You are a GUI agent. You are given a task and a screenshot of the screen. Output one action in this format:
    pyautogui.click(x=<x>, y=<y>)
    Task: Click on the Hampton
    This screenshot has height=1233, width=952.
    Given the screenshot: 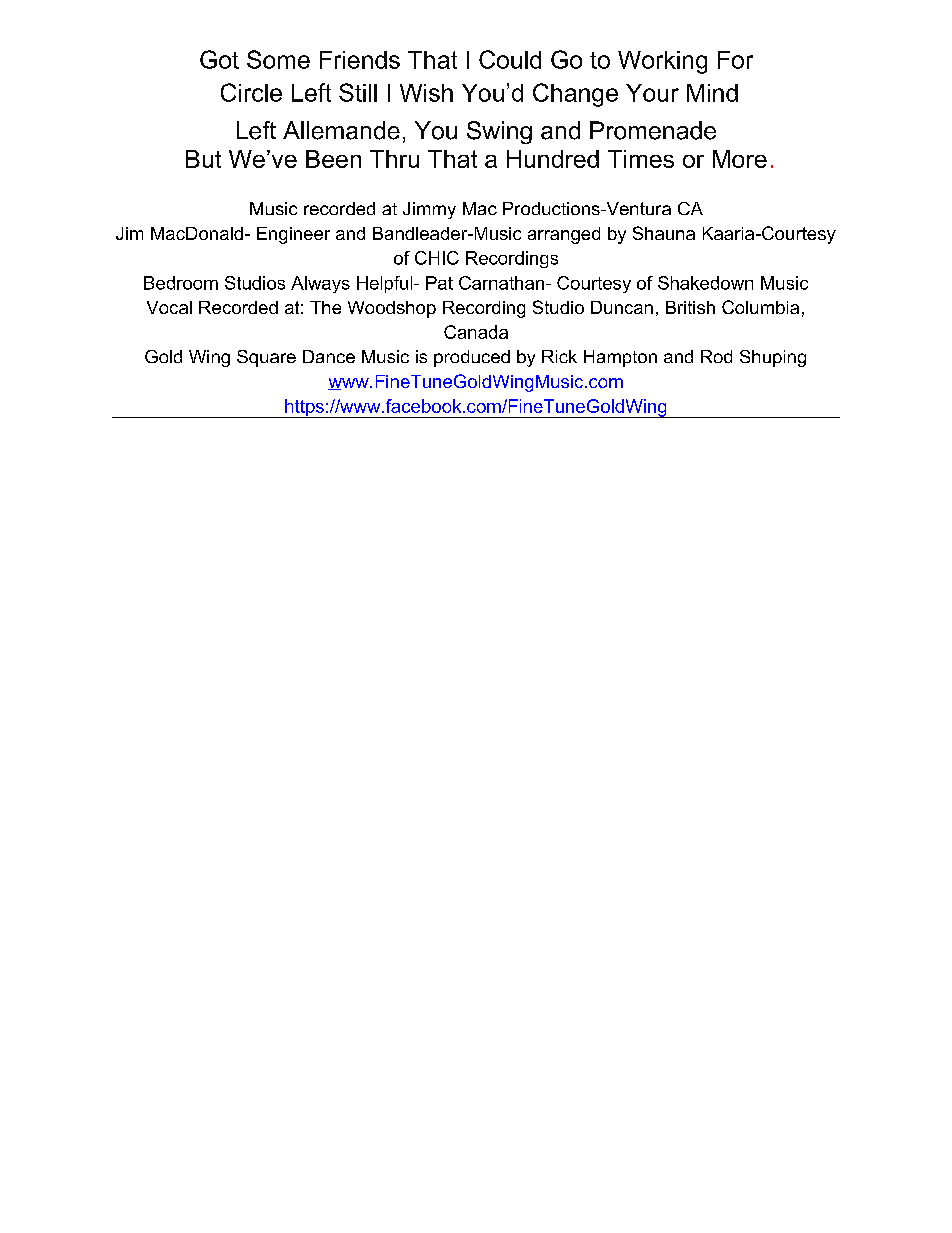 What is the action you would take?
    pyautogui.click(x=620, y=358)
